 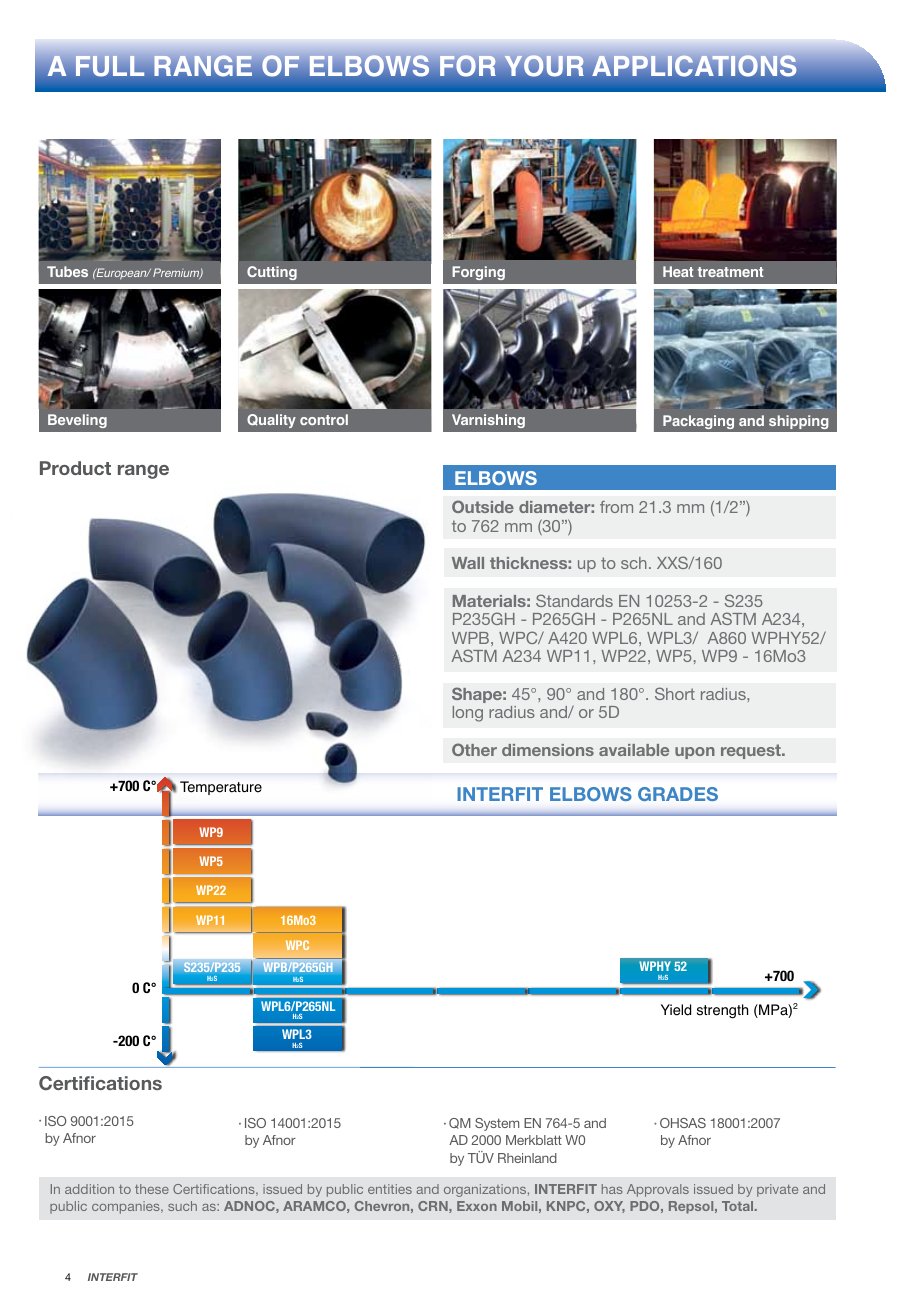 What do you see at coordinates (152, 1189) in the document?
I see `these` at bounding box center [152, 1189].
